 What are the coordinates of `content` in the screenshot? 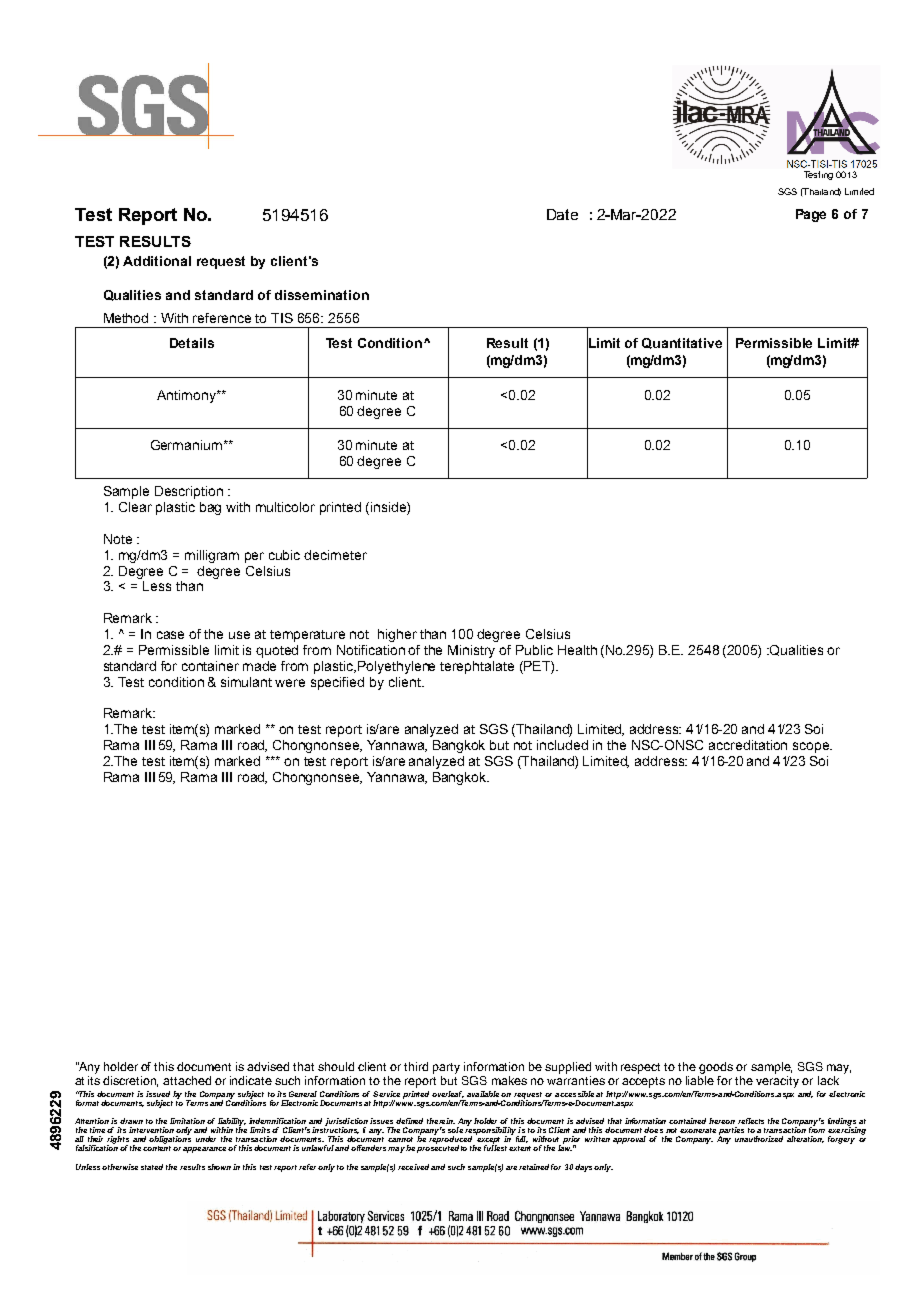 It's located at (158, 1148).
